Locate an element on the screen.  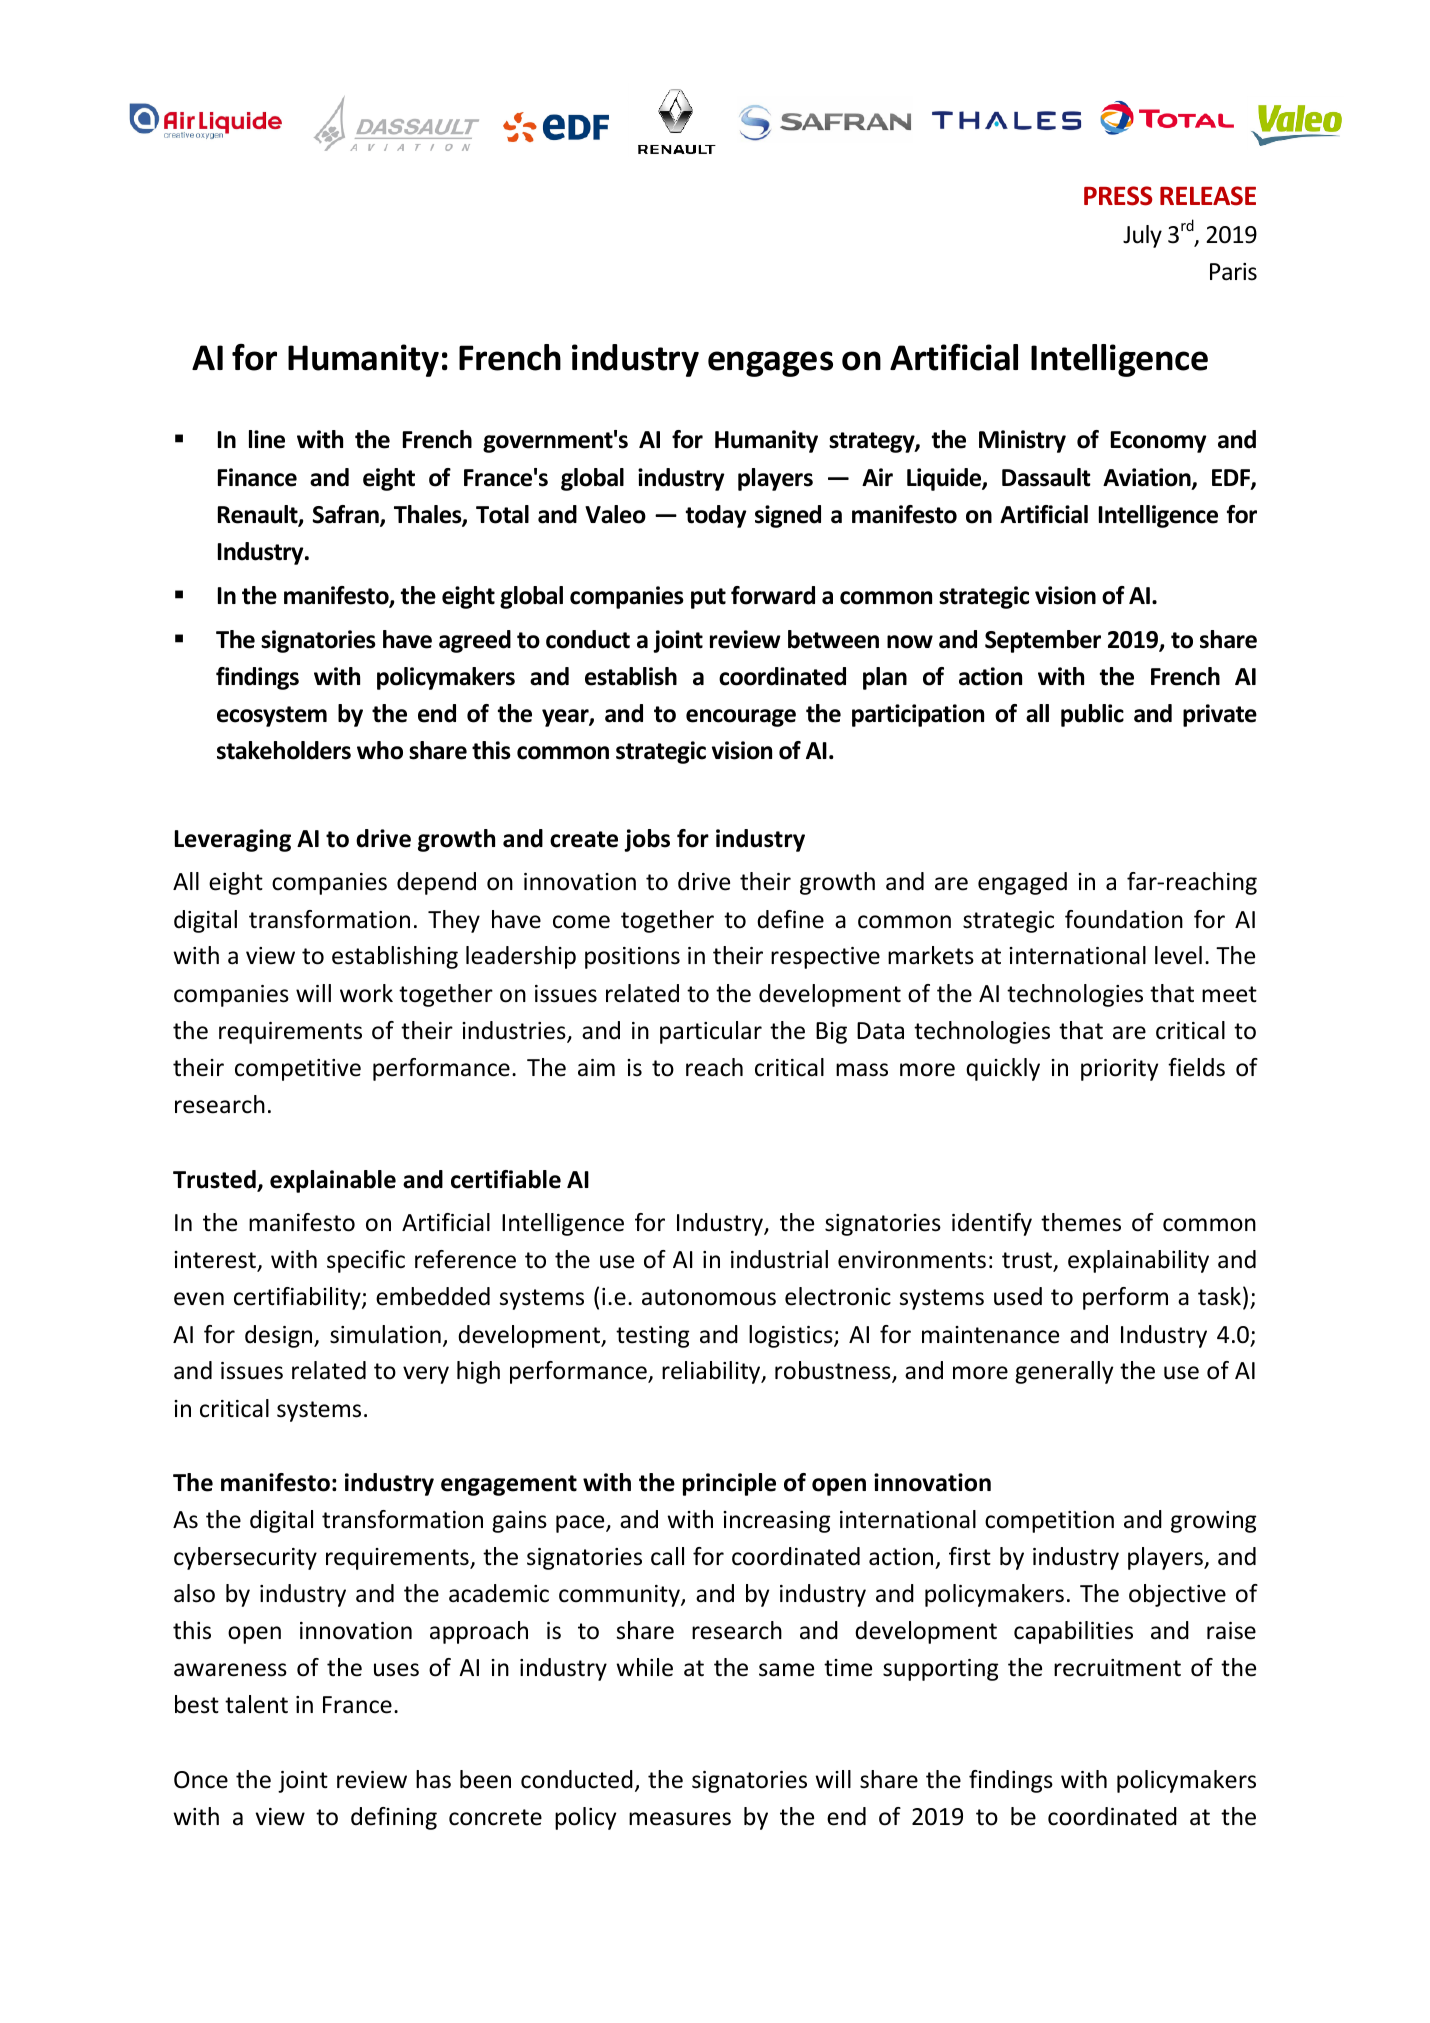
reliability is located at coordinates (712, 1372).
